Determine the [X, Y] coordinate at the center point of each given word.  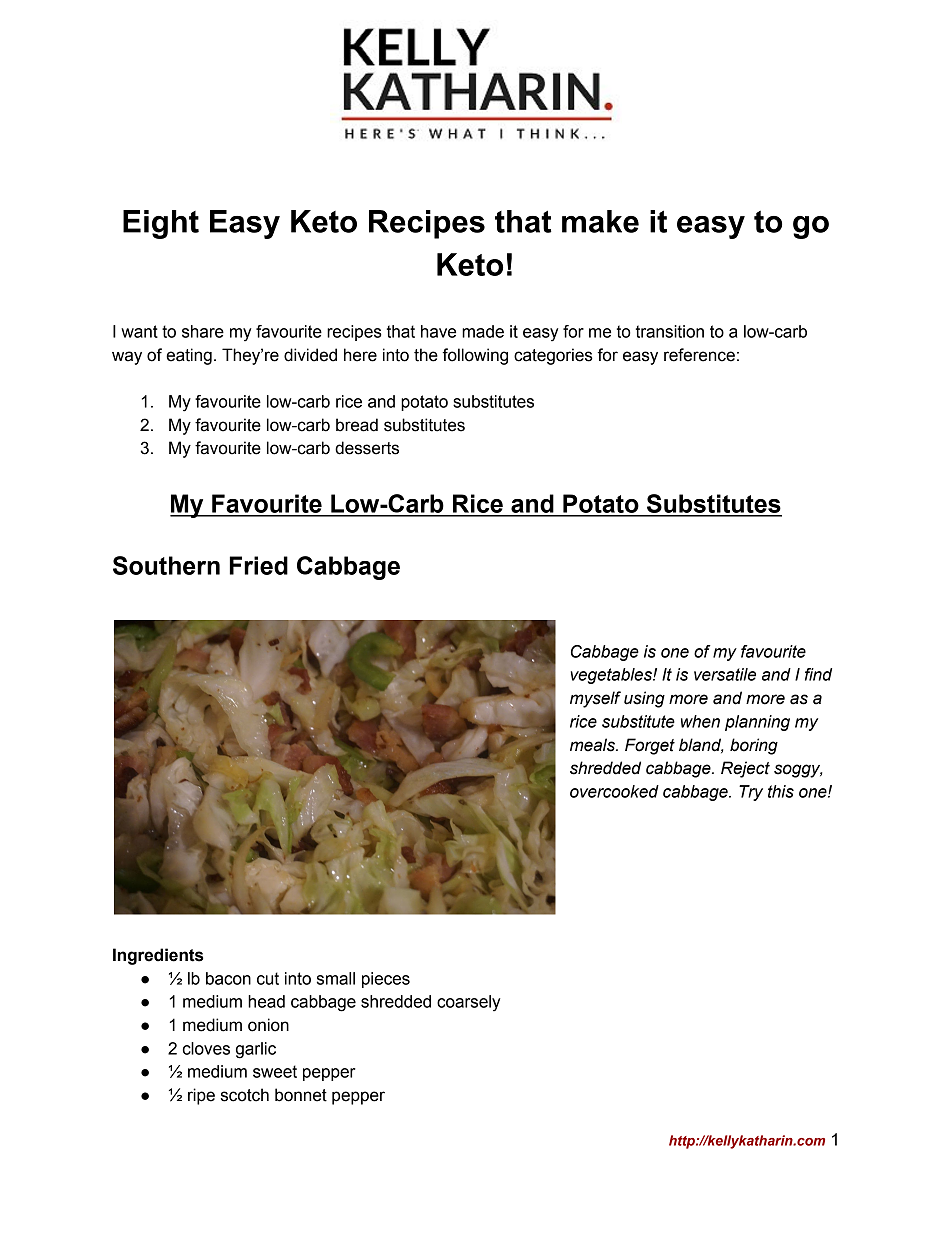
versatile [725, 674]
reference [699, 355]
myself [595, 699]
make [600, 221]
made [483, 331]
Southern [166, 565]
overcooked [614, 791]
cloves [206, 1048]
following [475, 356]
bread [357, 425]
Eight [161, 224]
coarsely [468, 1003]
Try [751, 793]
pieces [386, 980]
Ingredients [158, 956]
